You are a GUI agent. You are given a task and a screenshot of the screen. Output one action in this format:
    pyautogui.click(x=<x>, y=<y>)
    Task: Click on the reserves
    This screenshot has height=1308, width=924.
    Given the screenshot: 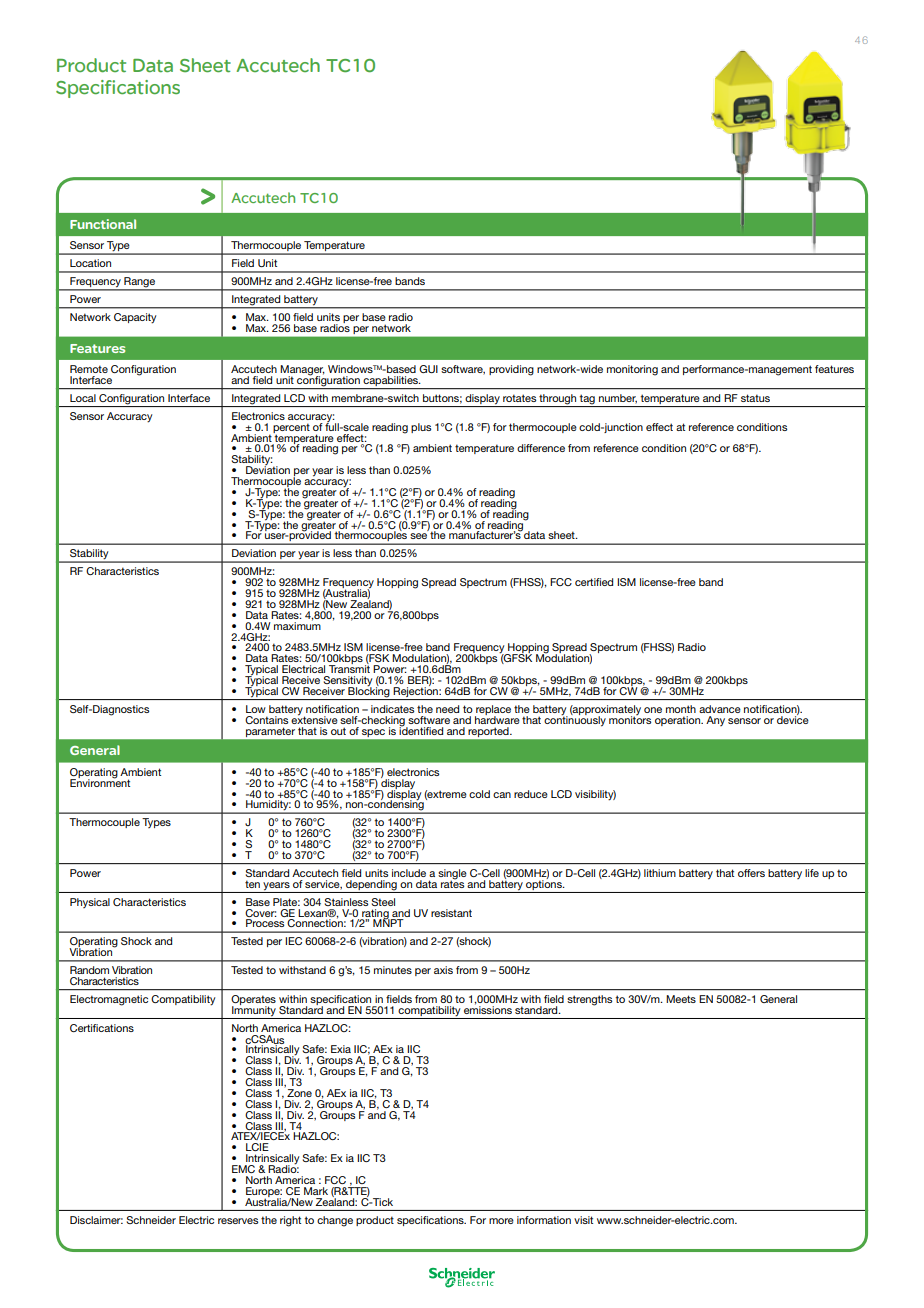 What is the action you would take?
    pyautogui.click(x=238, y=1221)
